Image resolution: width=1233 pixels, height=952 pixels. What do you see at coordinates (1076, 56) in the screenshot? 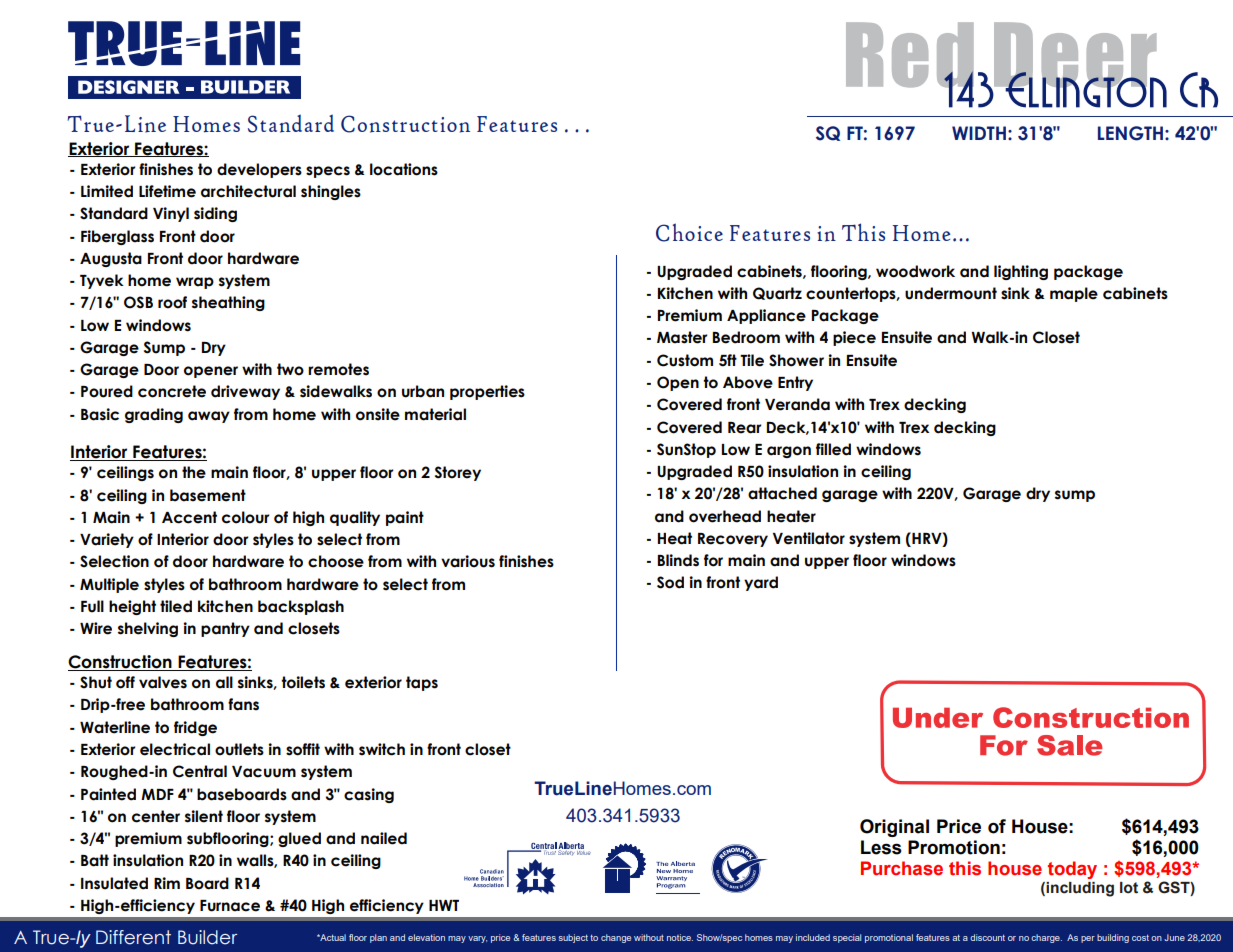
I see `Deer` at bounding box center [1076, 56].
